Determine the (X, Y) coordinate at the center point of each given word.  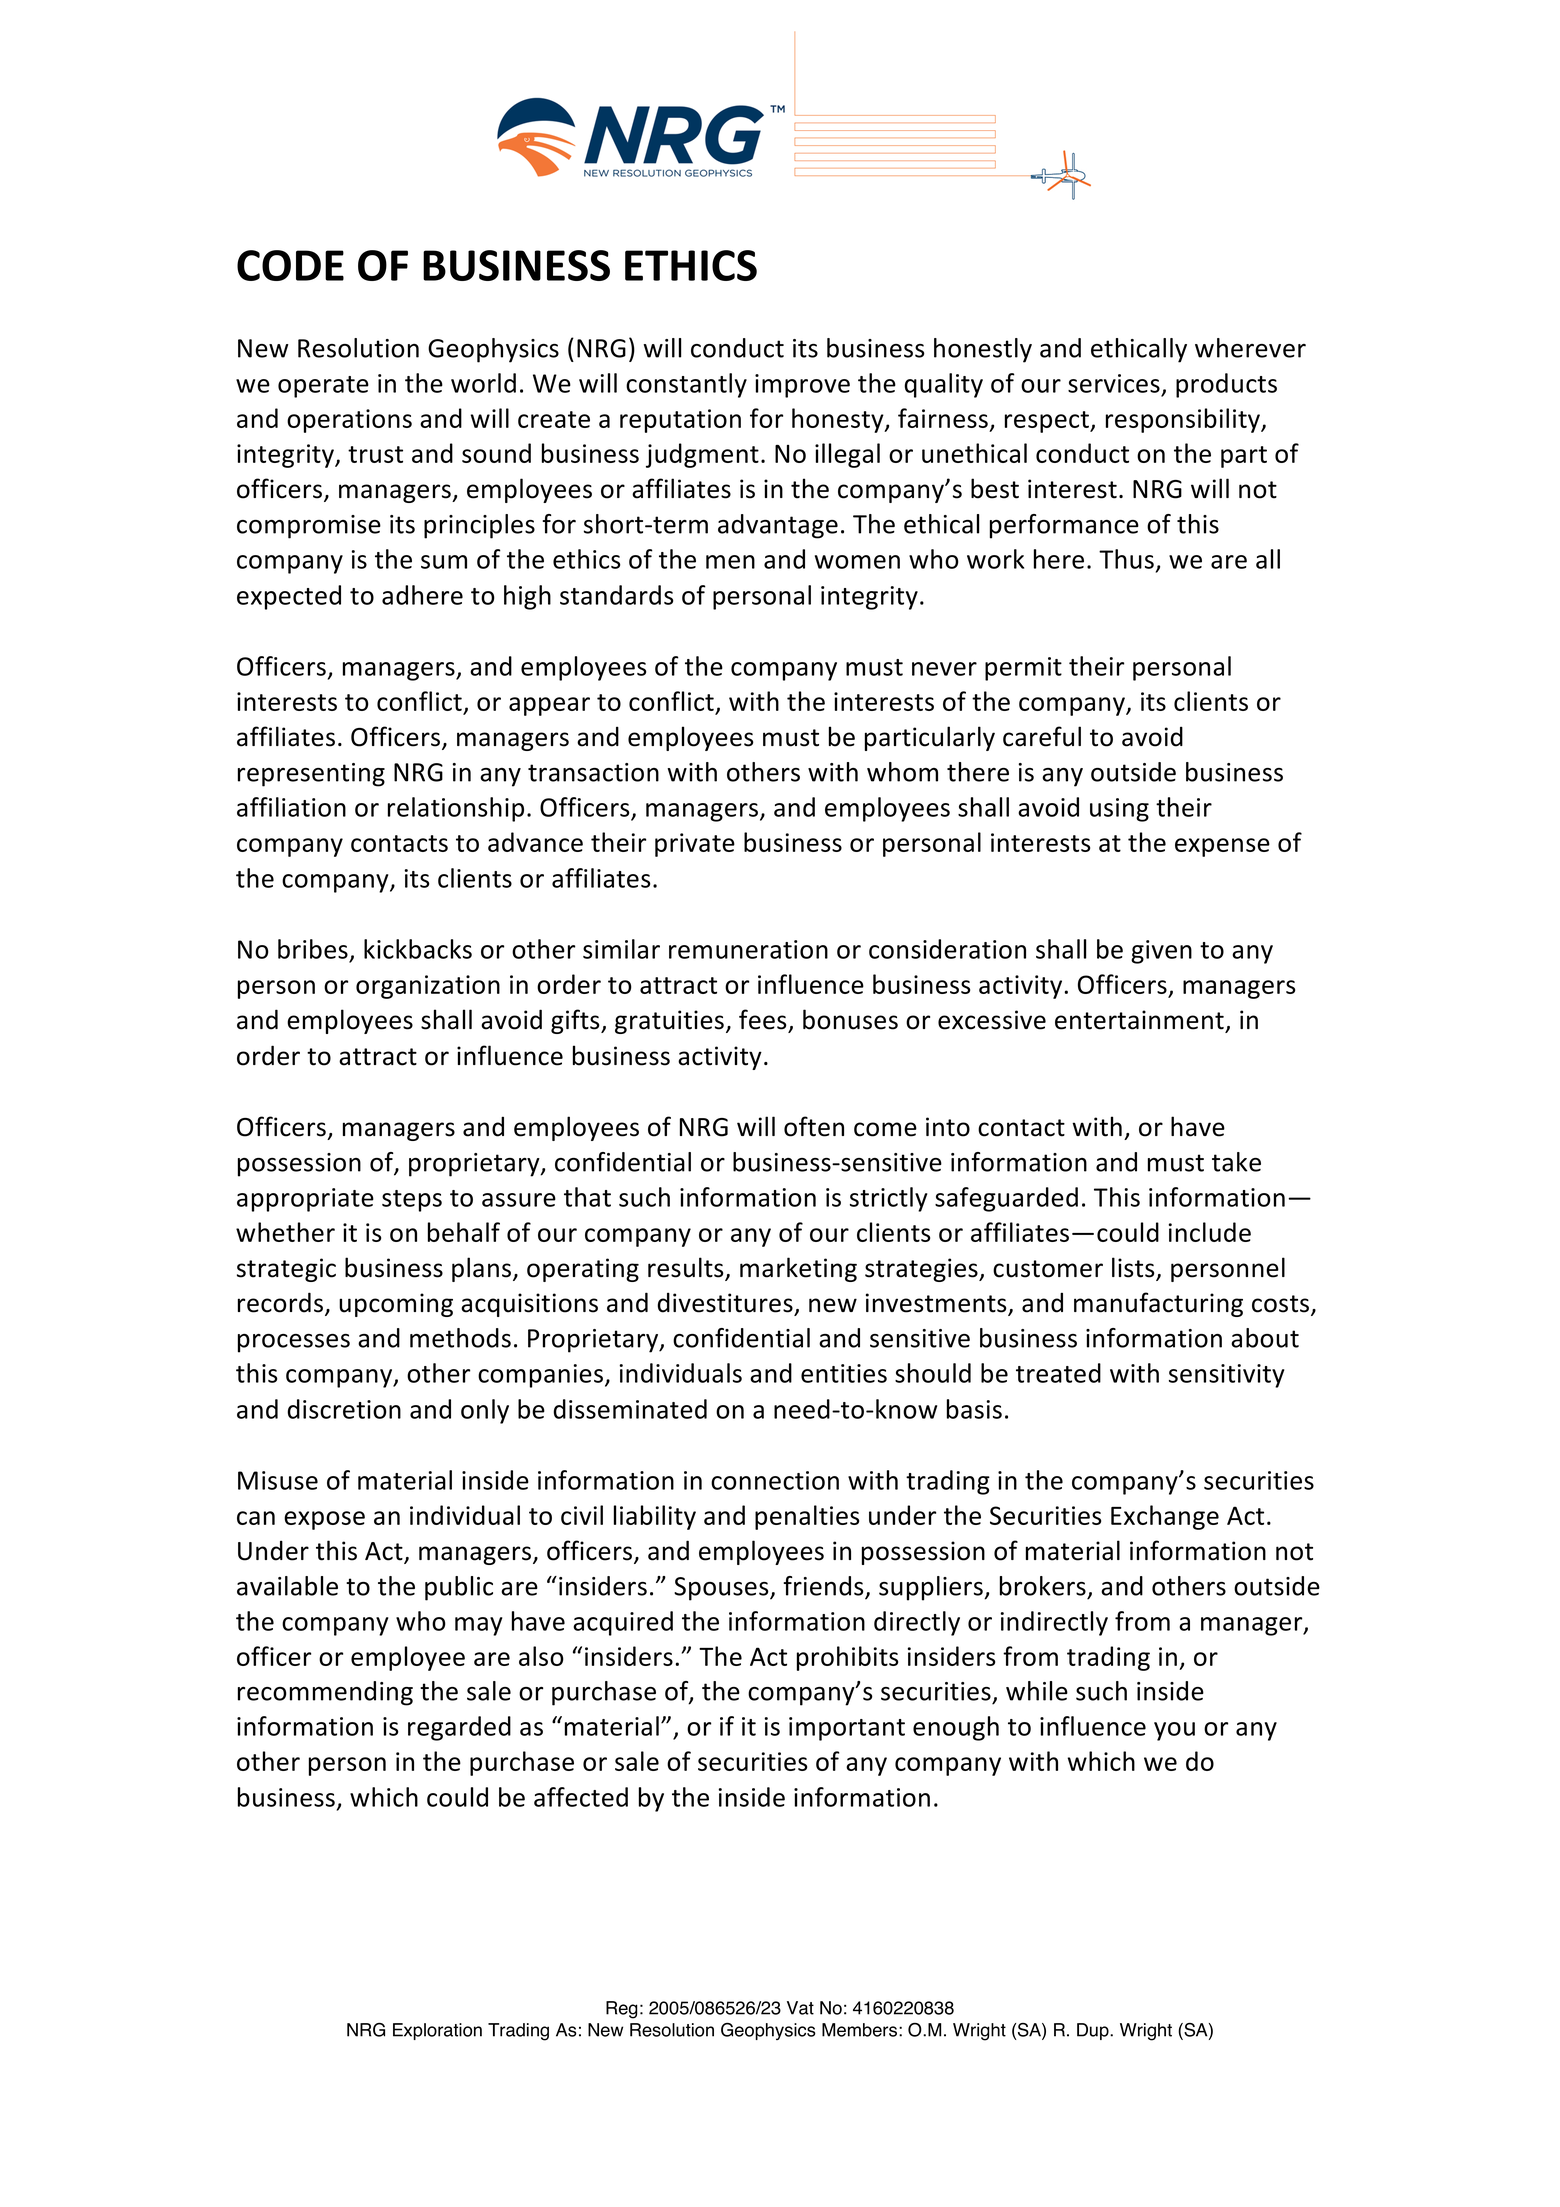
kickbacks (418, 949)
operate (323, 387)
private (695, 845)
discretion (344, 1409)
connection (775, 1480)
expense (1222, 847)
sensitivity (1226, 1376)
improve (802, 386)
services (1114, 383)
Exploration (437, 2031)
